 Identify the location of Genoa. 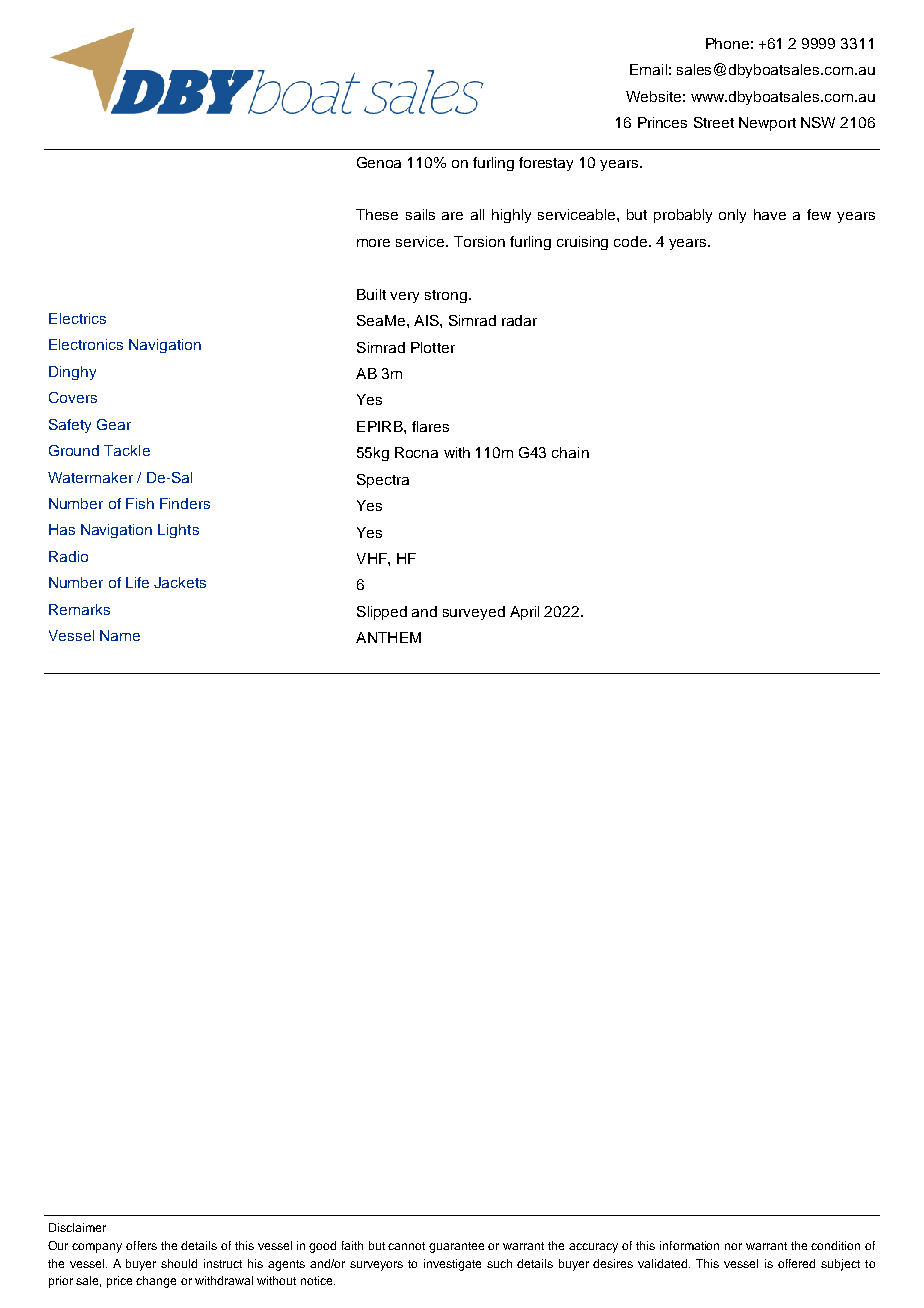
(379, 162).
